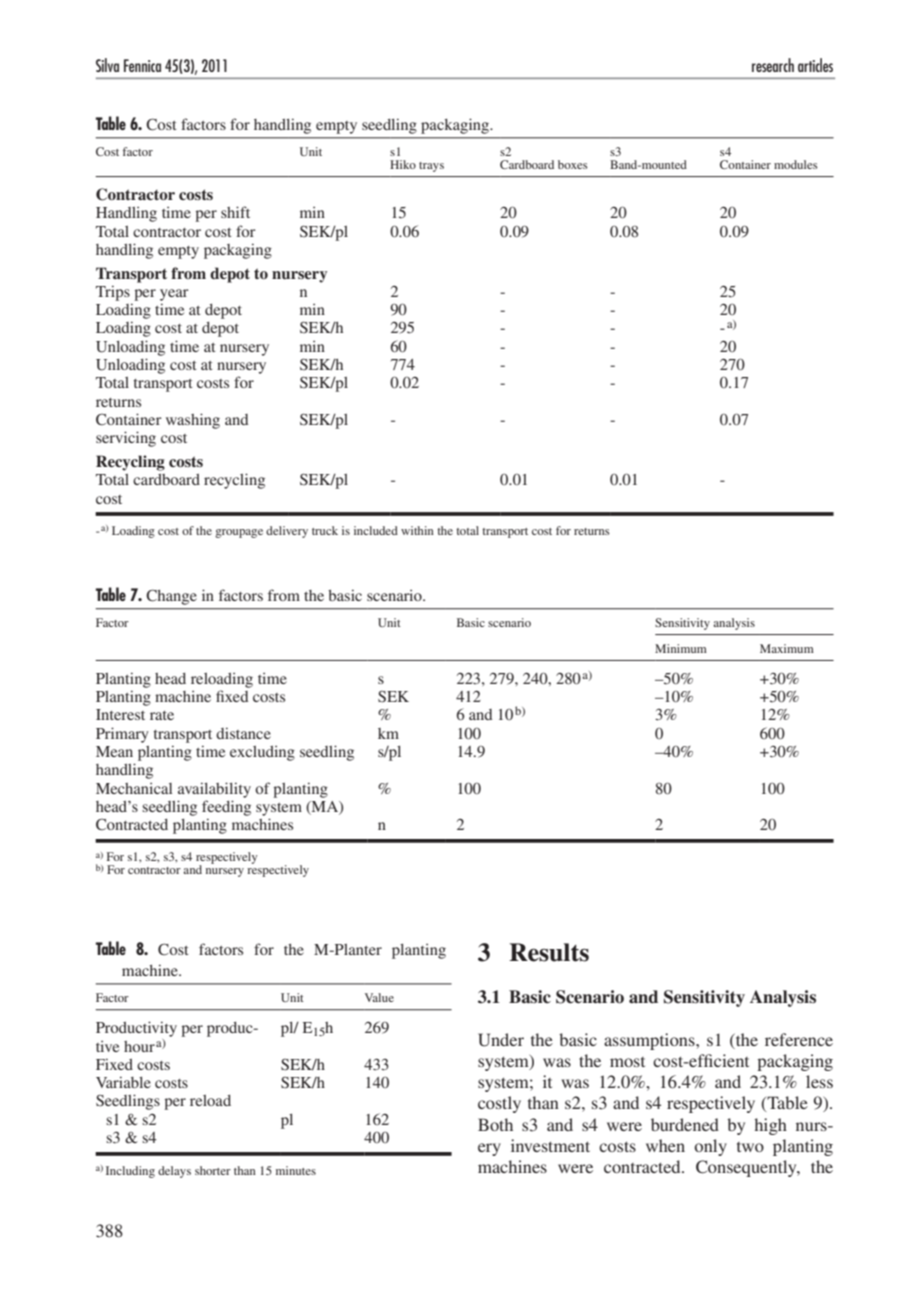 This screenshot has width=924, height=1313. Describe the element at coordinates (417, 530) in the screenshot. I see `within` at that location.
